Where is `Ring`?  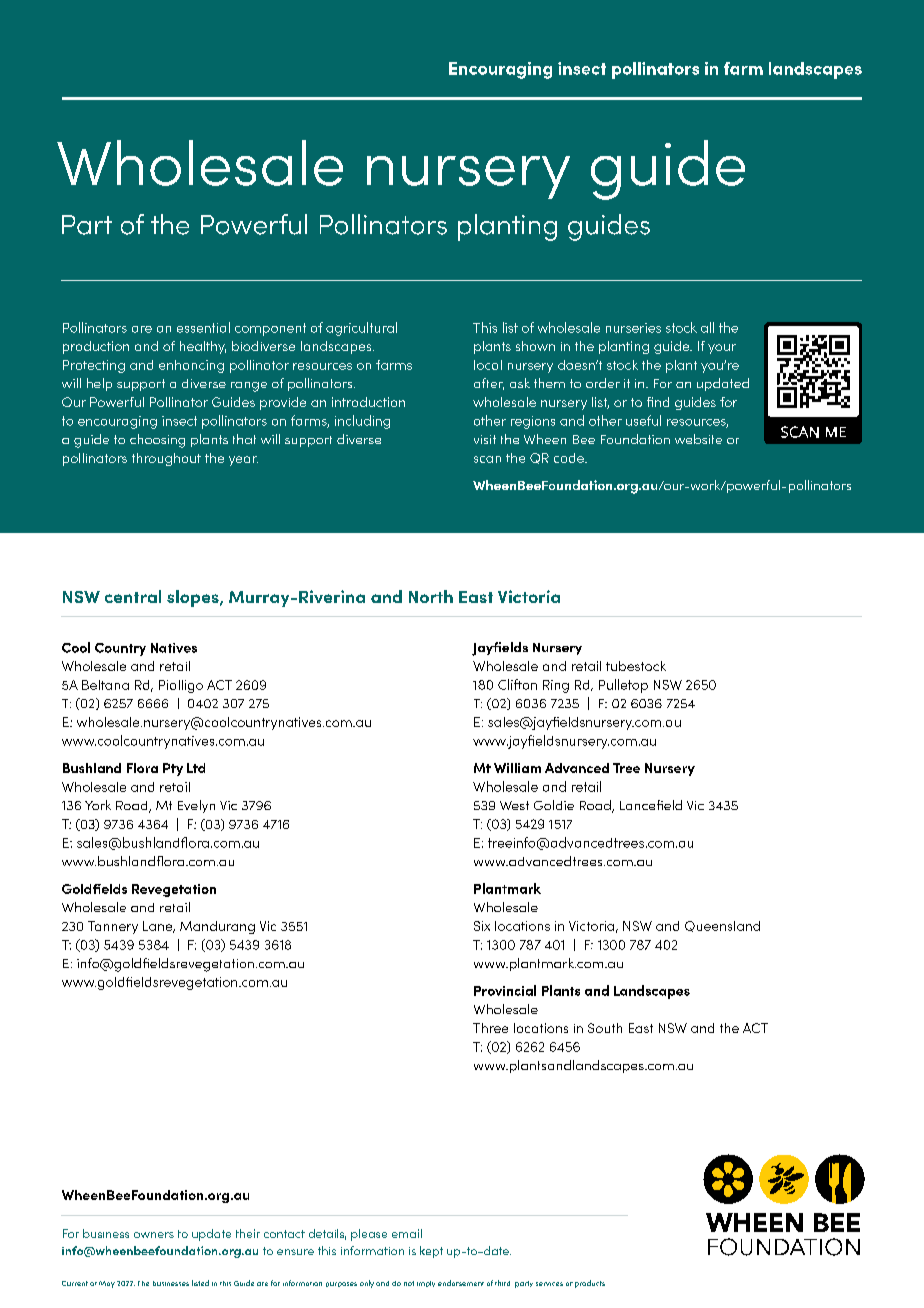
Ring is located at coordinates (556, 686).
